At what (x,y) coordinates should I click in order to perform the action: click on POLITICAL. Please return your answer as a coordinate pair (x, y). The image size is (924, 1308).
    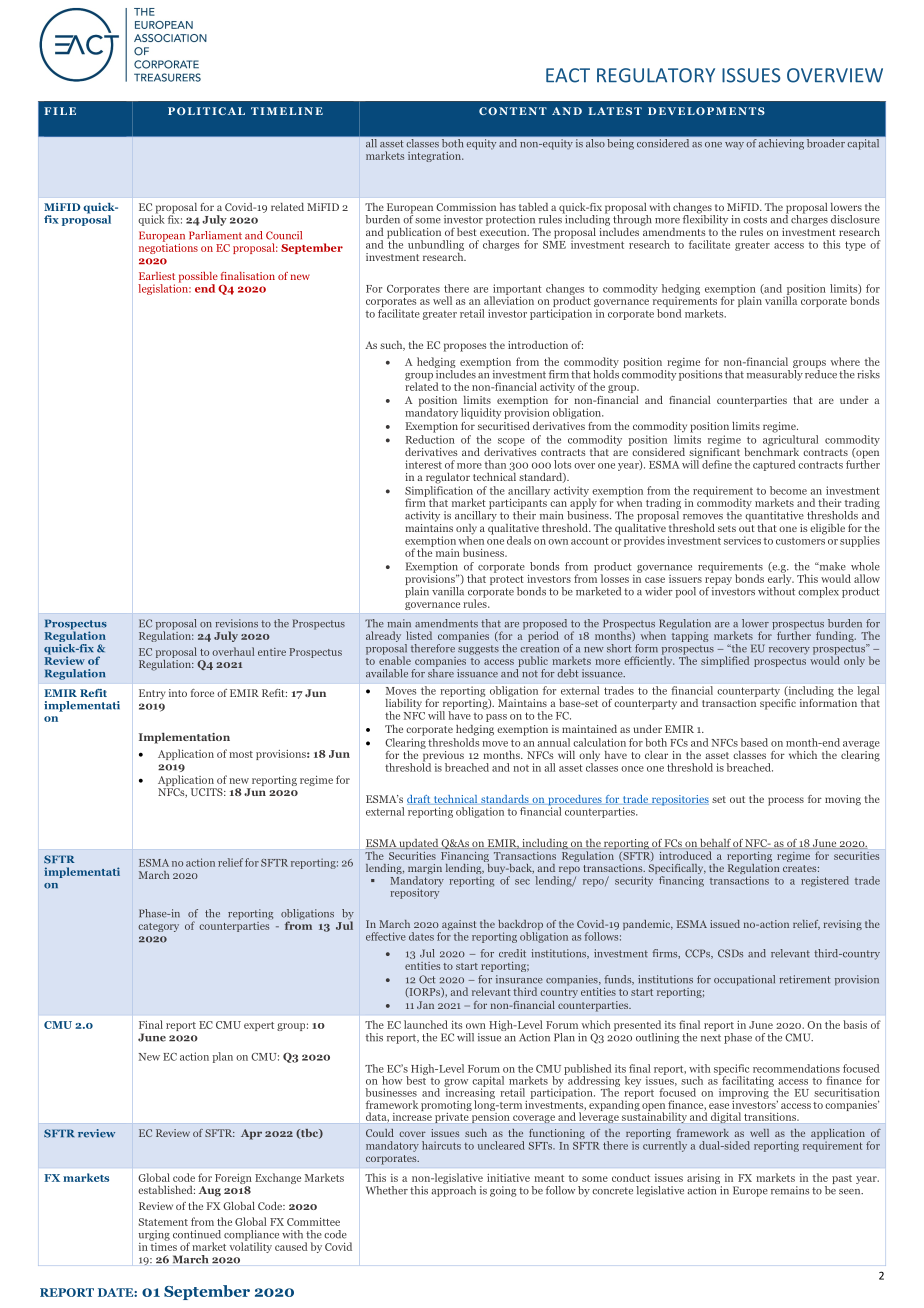
    Looking at the image, I should click on (206, 111).
